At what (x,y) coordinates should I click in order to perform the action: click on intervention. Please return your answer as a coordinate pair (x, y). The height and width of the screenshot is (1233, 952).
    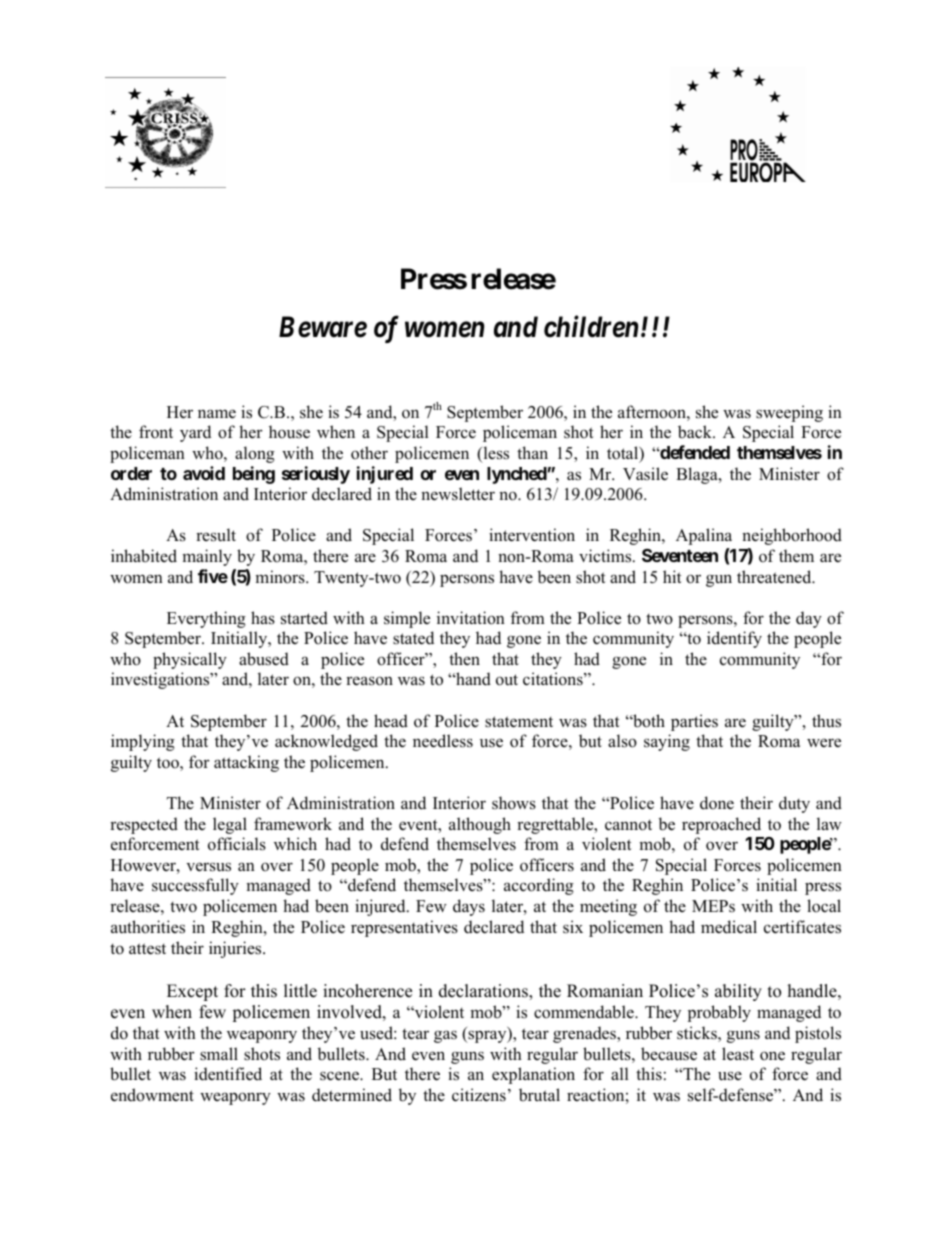
    Looking at the image, I should click on (532, 535).
